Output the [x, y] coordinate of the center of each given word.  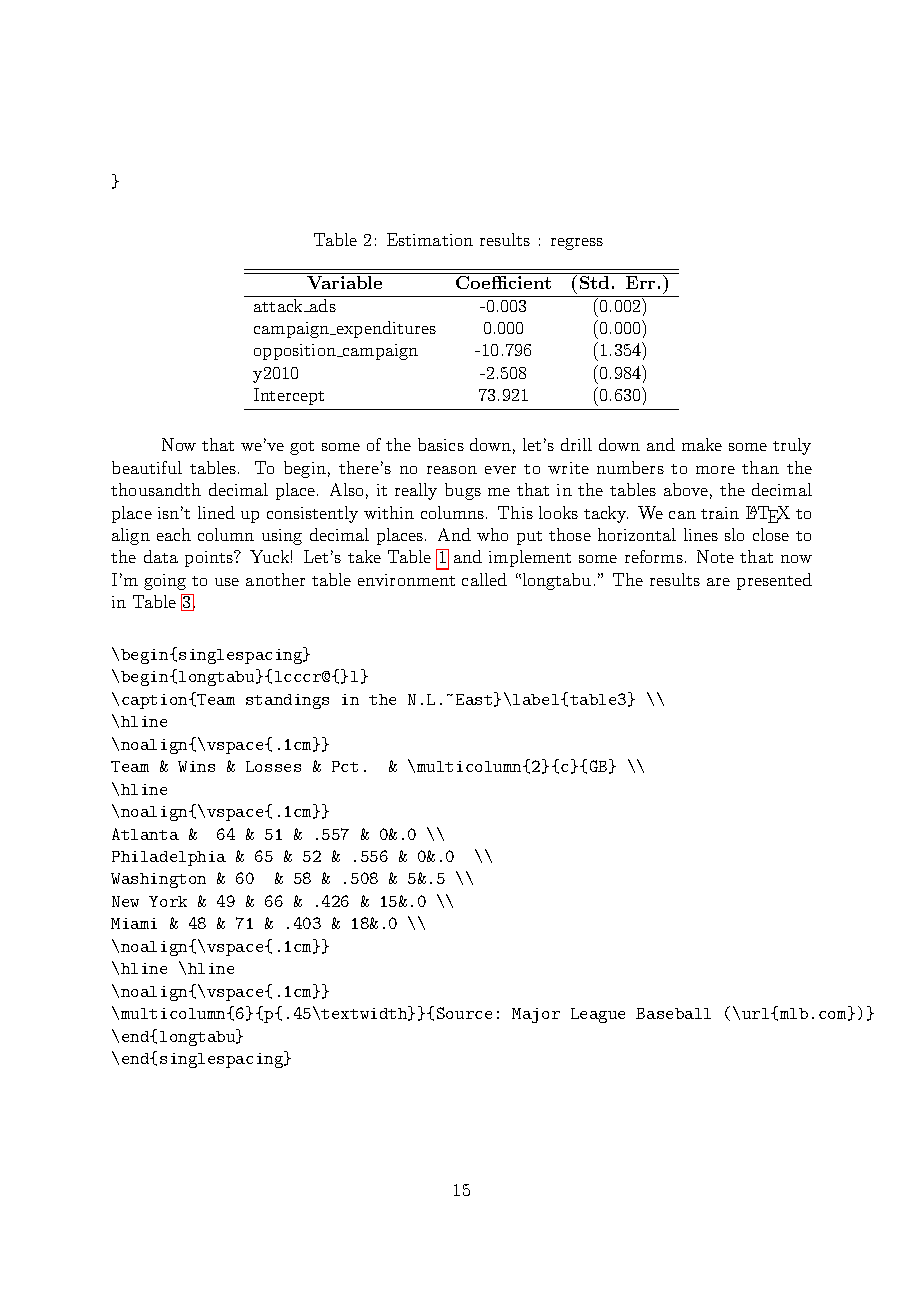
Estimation [430, 239]
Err [640, 282]
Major [536, 1015]
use [227, 582]
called [484, 579]
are [718, 582]
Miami [134, 923]
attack [279, 305]
